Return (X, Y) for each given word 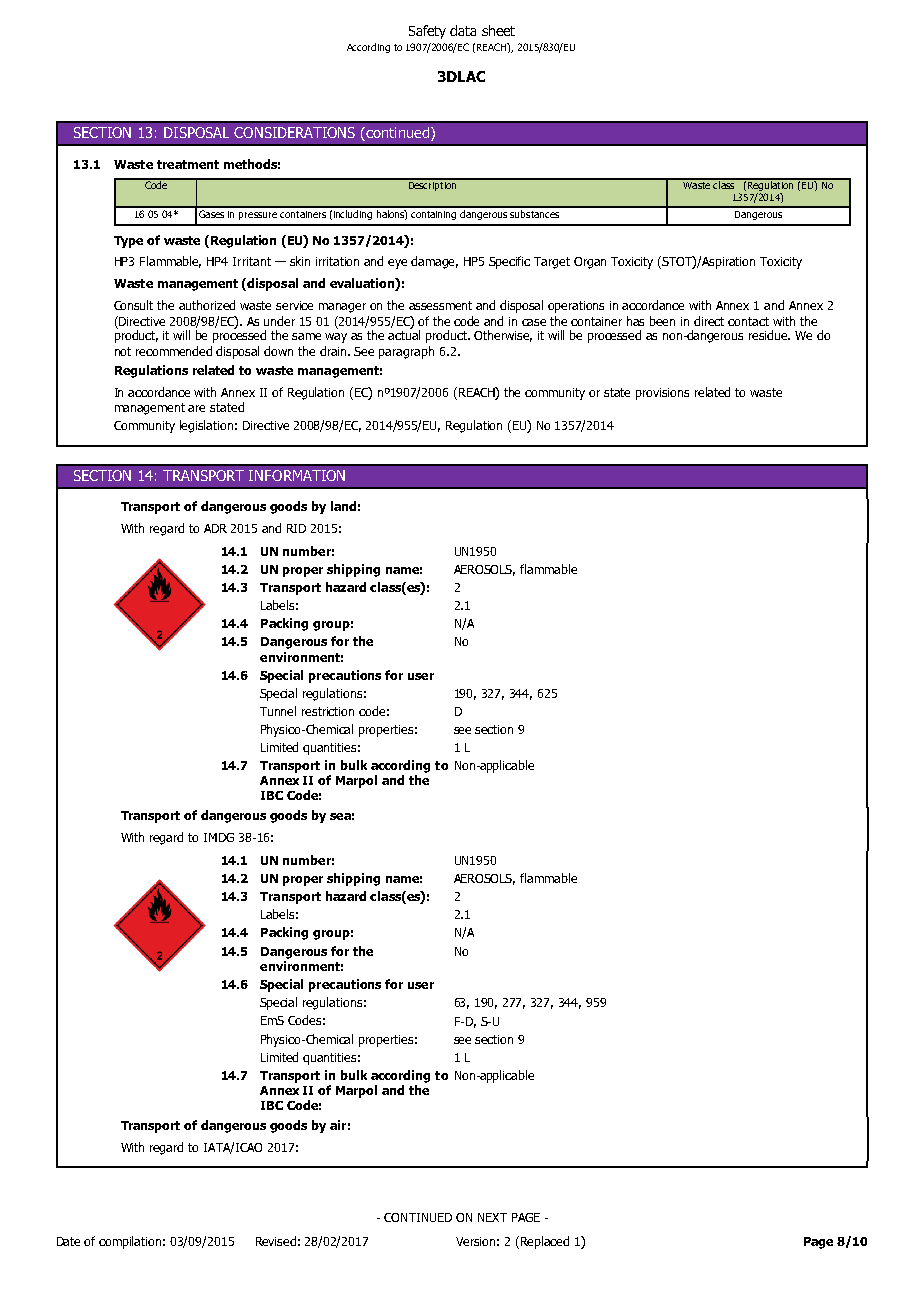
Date (68, 1241)
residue (769, 335)
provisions (662, 394)
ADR (215, 528)
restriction (328, 711)
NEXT (492, 1217)
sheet (498, 30)
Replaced (545, 1242)
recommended (174, 351)
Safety (427, 32)
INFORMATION (297, 475)
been (662, 321)
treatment (188, 164)
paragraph (406, 352)
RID (296, 528)
